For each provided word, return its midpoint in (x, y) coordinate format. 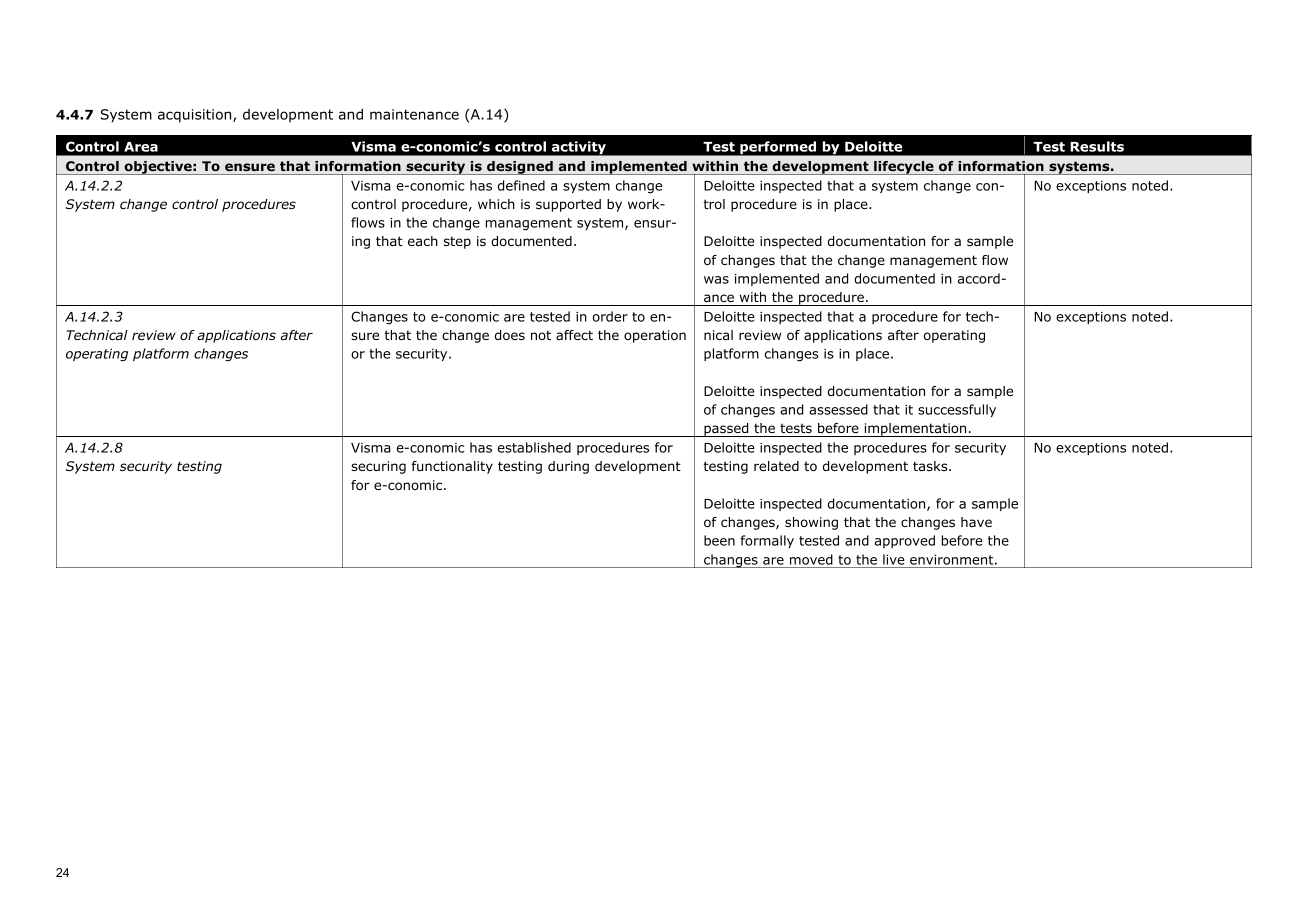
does (510, 335)
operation (655, 336)
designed (520, 168)
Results (1097, 146)
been (719, 540)
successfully (957, 410)
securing (378, 467)
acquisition (196, 116)
